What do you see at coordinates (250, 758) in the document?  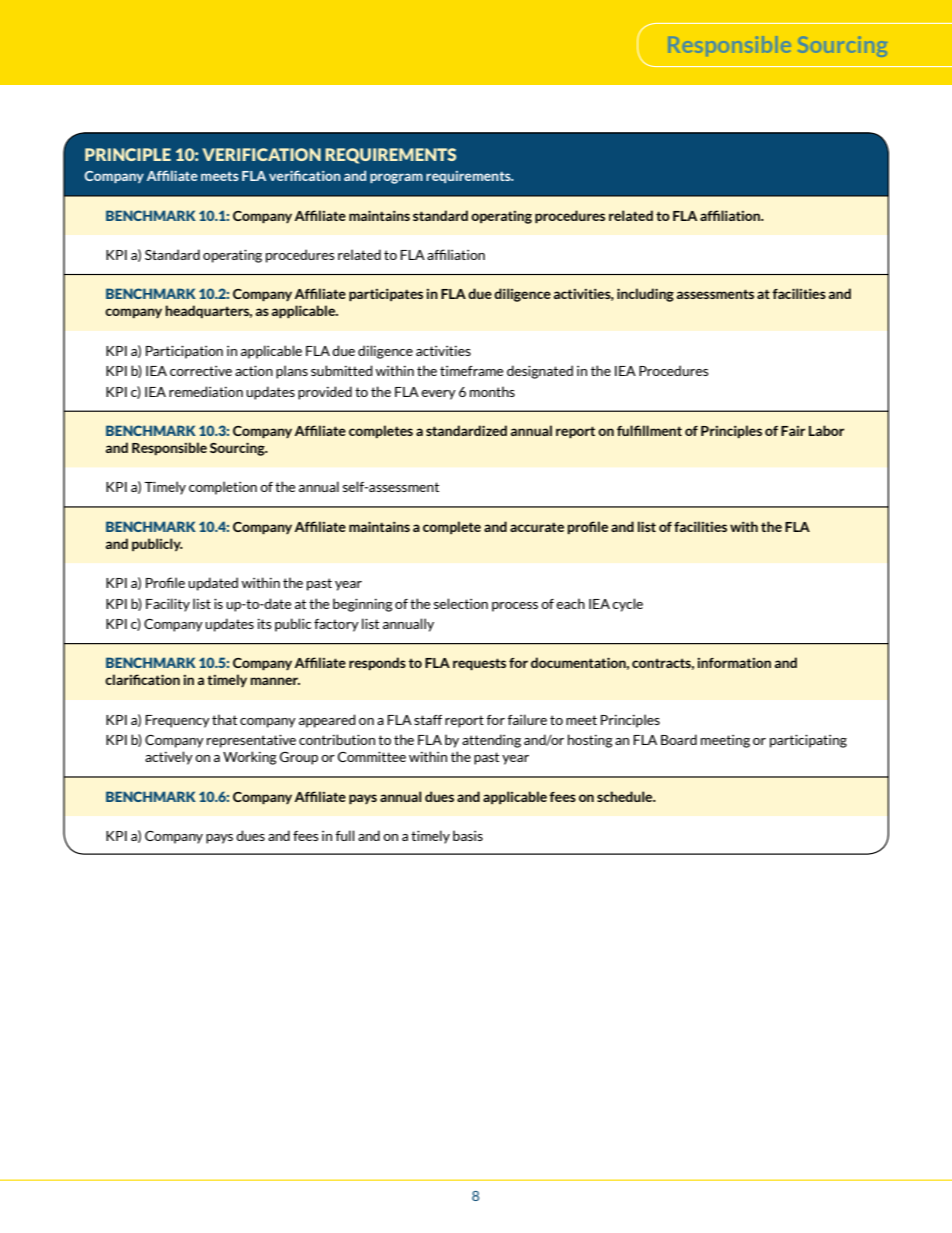 I see `Working` at bounding box center [250, 758].
